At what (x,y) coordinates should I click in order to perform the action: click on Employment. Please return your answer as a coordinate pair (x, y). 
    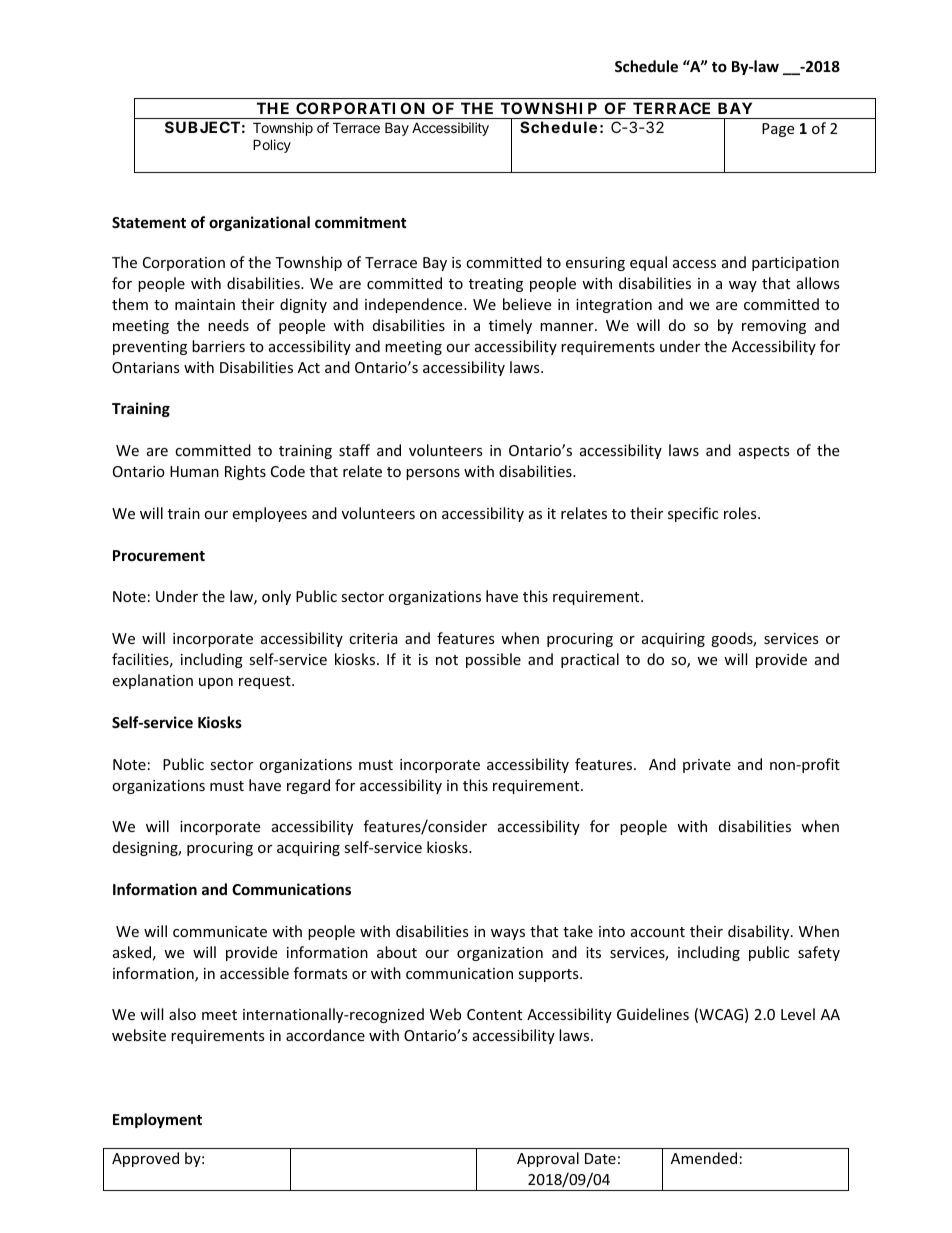
    Looking at the image, I should click on (157, 1120).
